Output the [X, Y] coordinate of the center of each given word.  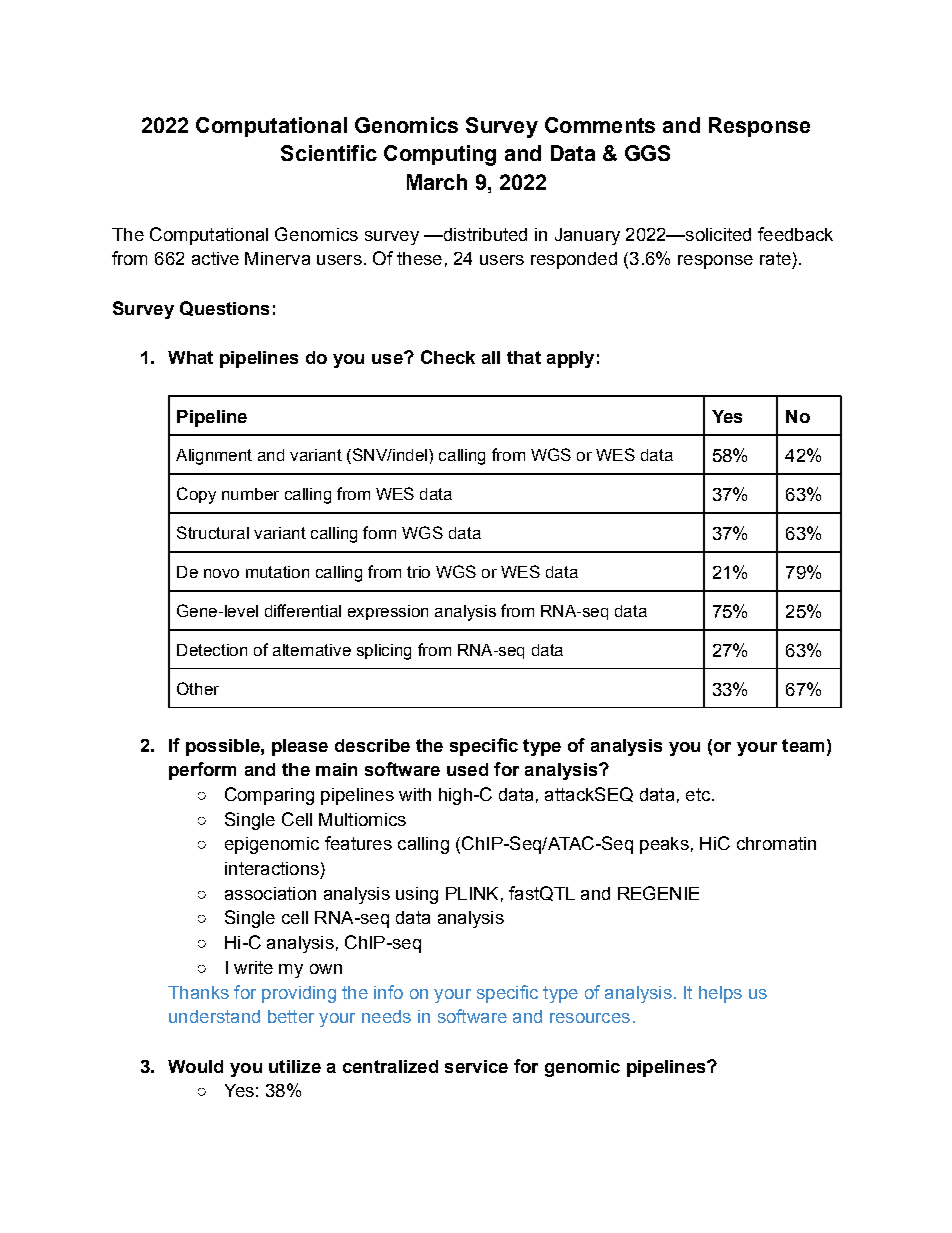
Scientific [329, 153]
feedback [795, 234]
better [291, 1016]
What [190, 357]
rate [775, 258]
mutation [277, 572]
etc [699, 794]
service [476, 1066]
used [467, 769]
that [524, 357]
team [803, 745]
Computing [440, 155]
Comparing [269, 796]
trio [418, 572]
